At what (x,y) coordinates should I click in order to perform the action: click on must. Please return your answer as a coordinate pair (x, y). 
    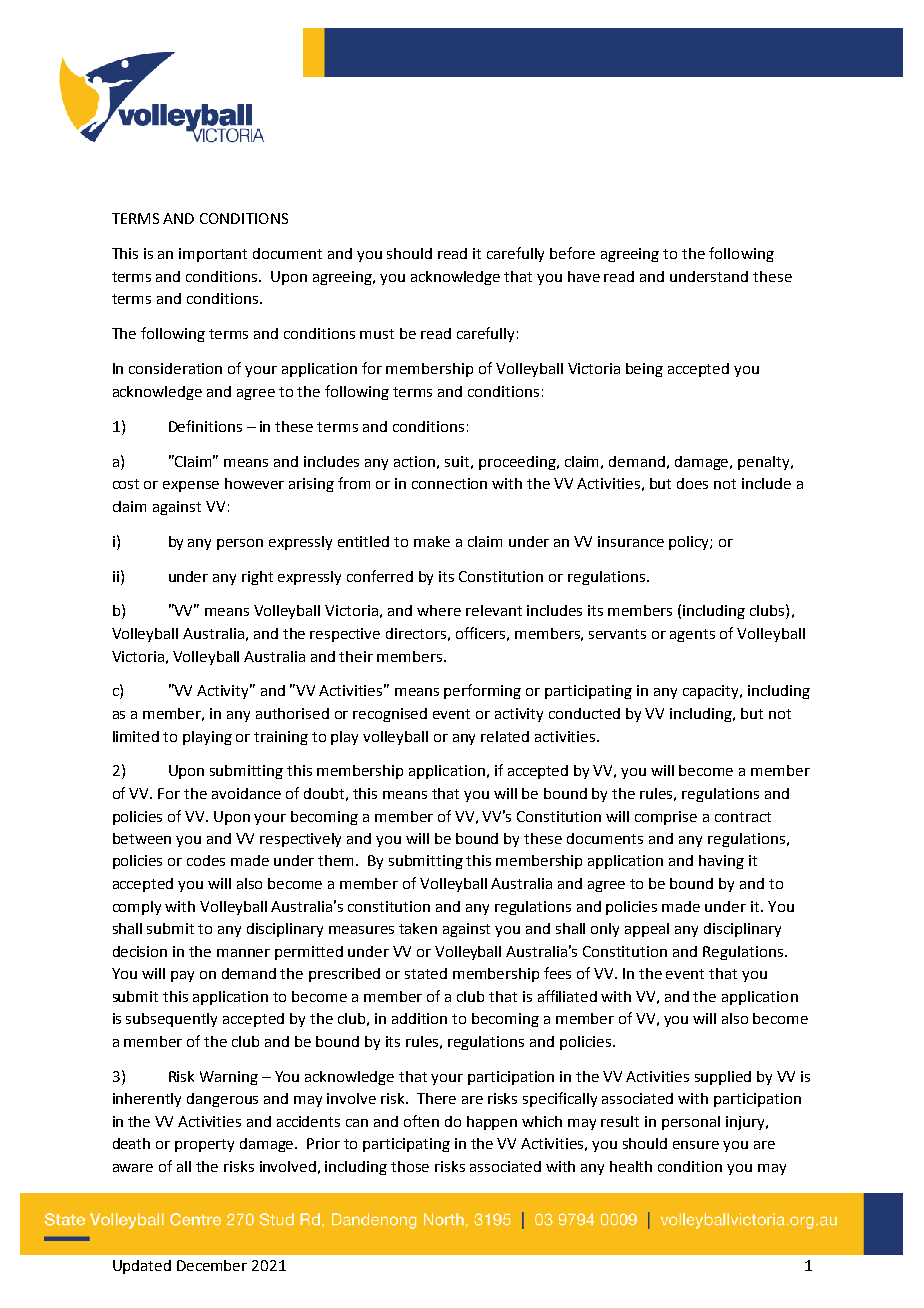
    Looking at the image, I should click on (377, 334).
